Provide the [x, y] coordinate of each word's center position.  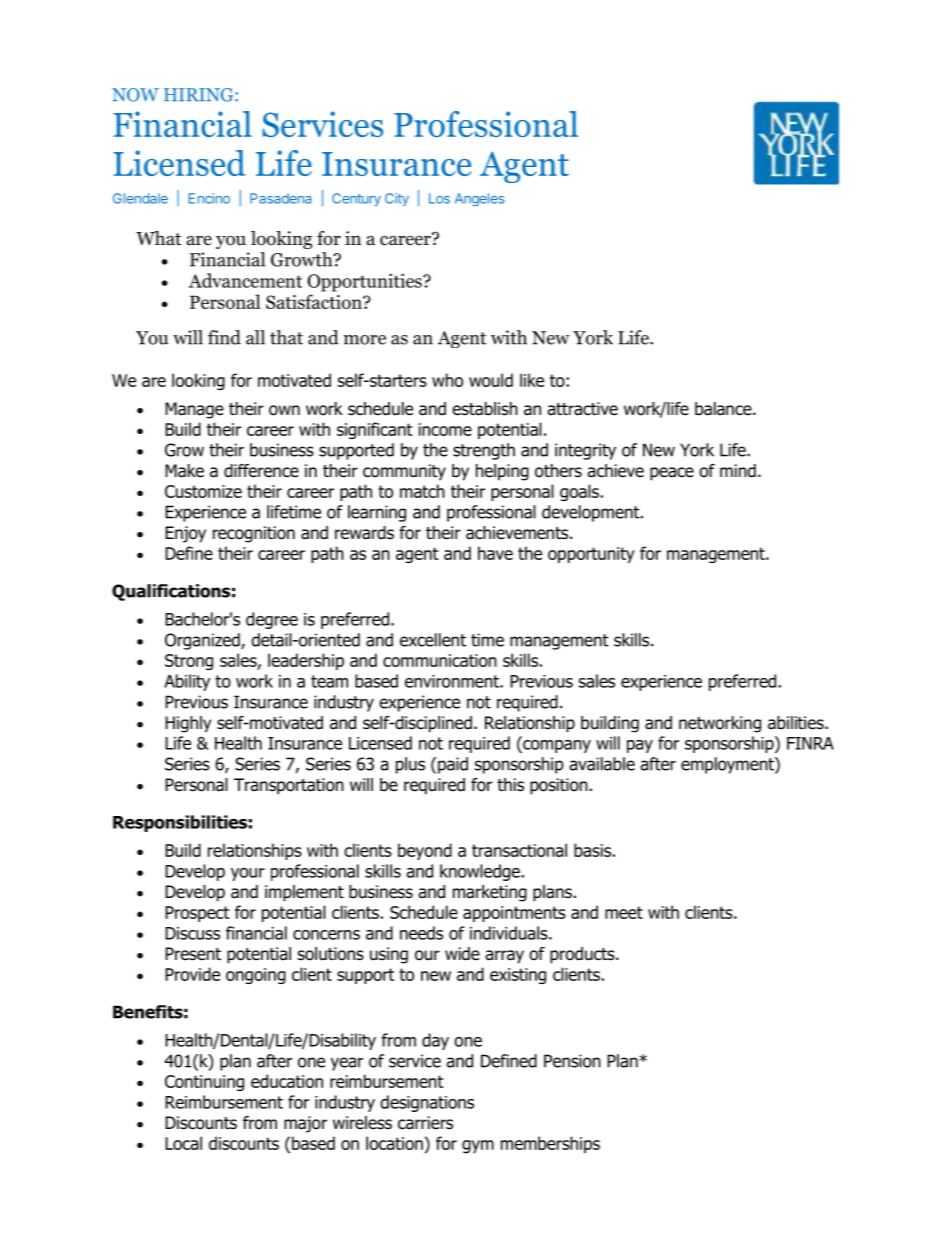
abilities [797, 723]
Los [439, 198]
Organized [203, 641]
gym [478, 1147]
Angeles [480, 199]
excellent [433, 640]
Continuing [204, 1083]
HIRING [200, 95]
